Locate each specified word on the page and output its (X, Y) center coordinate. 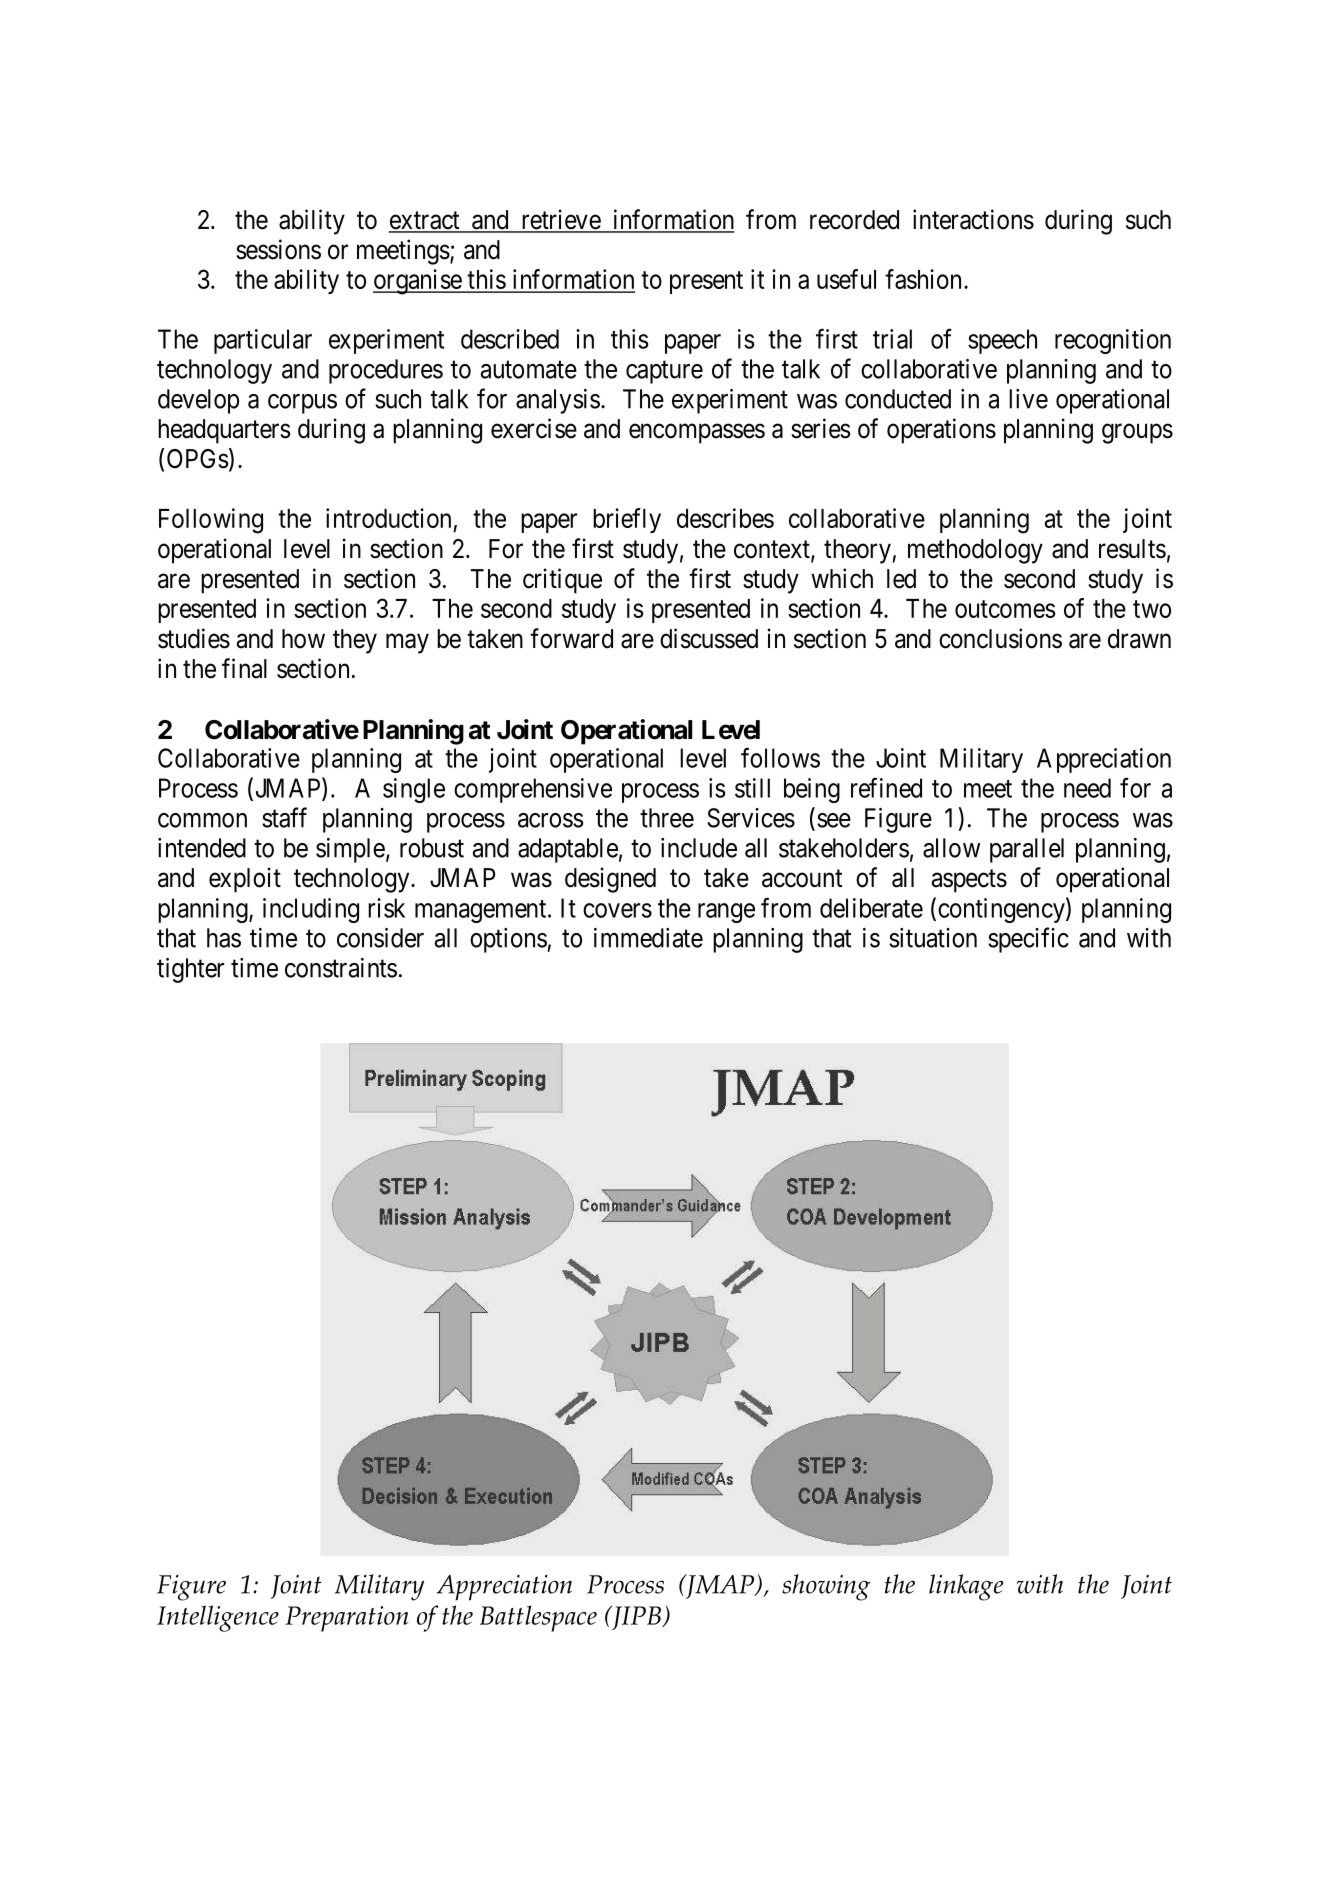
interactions (973, 219)
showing (826, 1587)
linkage (966, 1587)
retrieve (560, 220)
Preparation (347, 1619)
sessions (278, 249)
